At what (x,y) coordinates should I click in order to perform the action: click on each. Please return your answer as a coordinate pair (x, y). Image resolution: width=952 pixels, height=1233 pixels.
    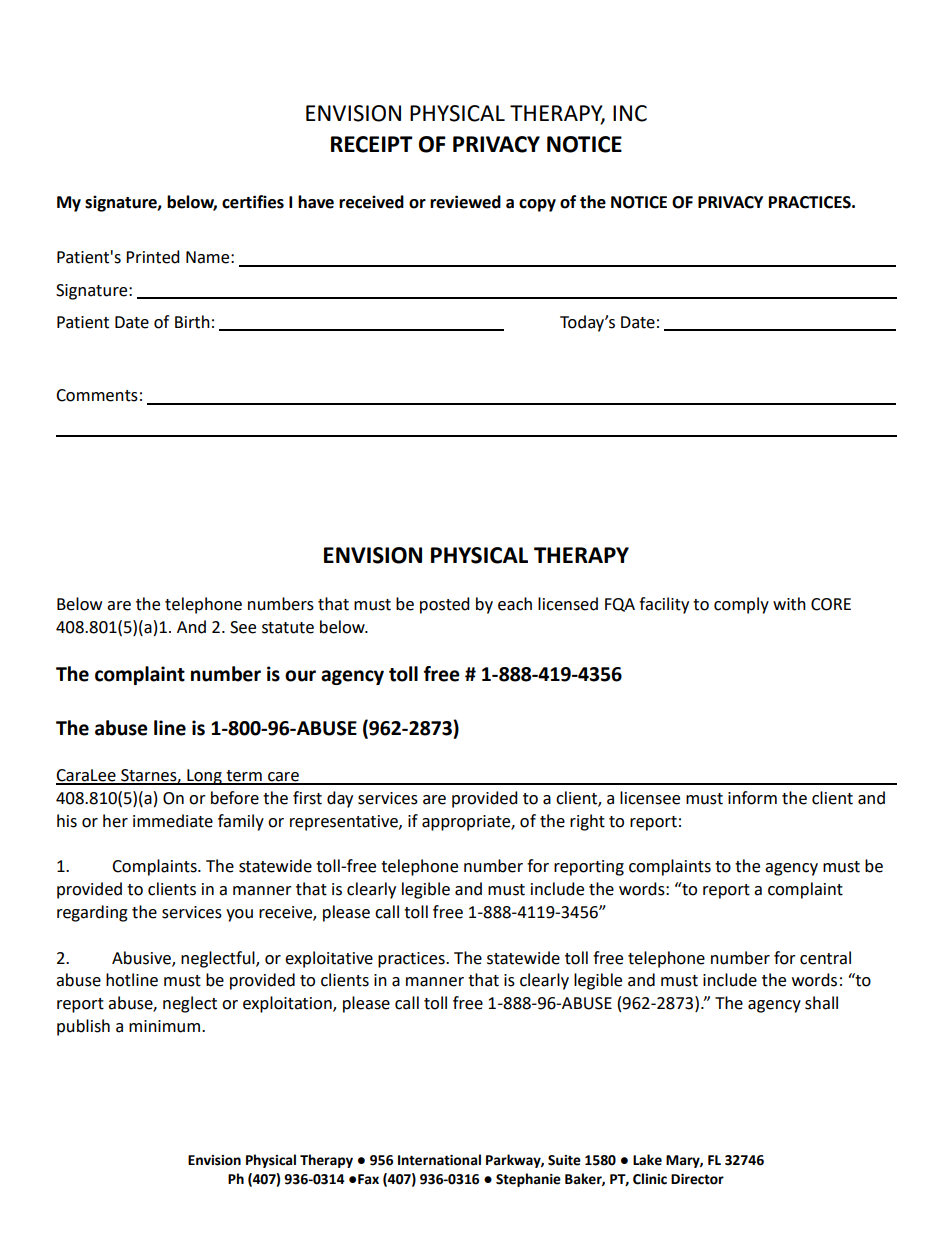
    Looking at the image, I should click on (515, 604).
